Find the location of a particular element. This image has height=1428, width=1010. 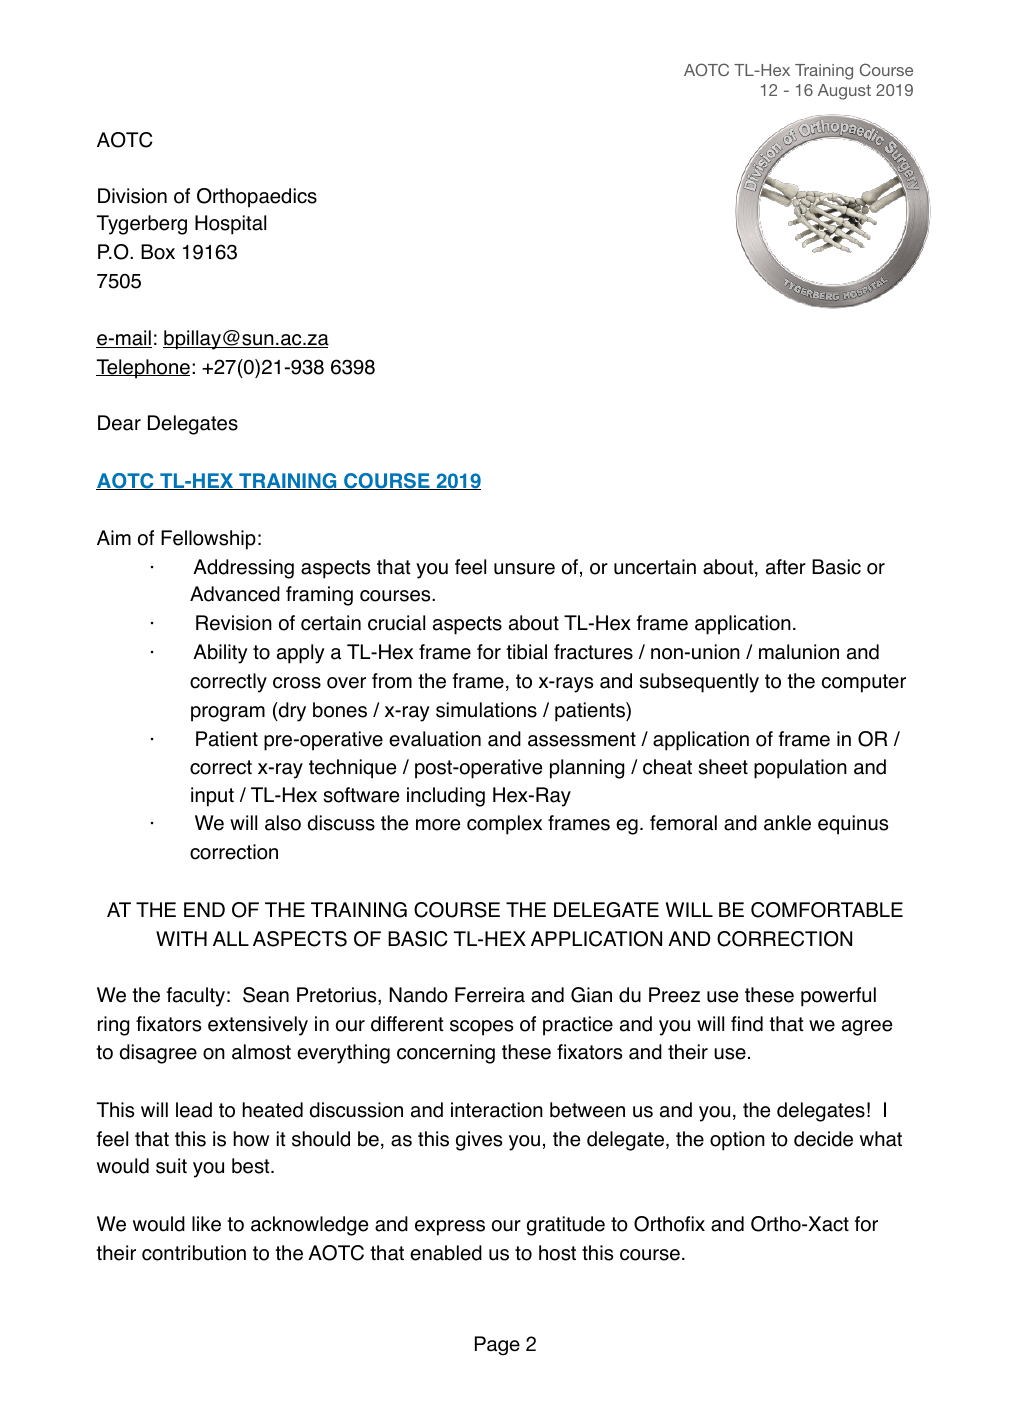

August is located at coordinates (844, 92).
